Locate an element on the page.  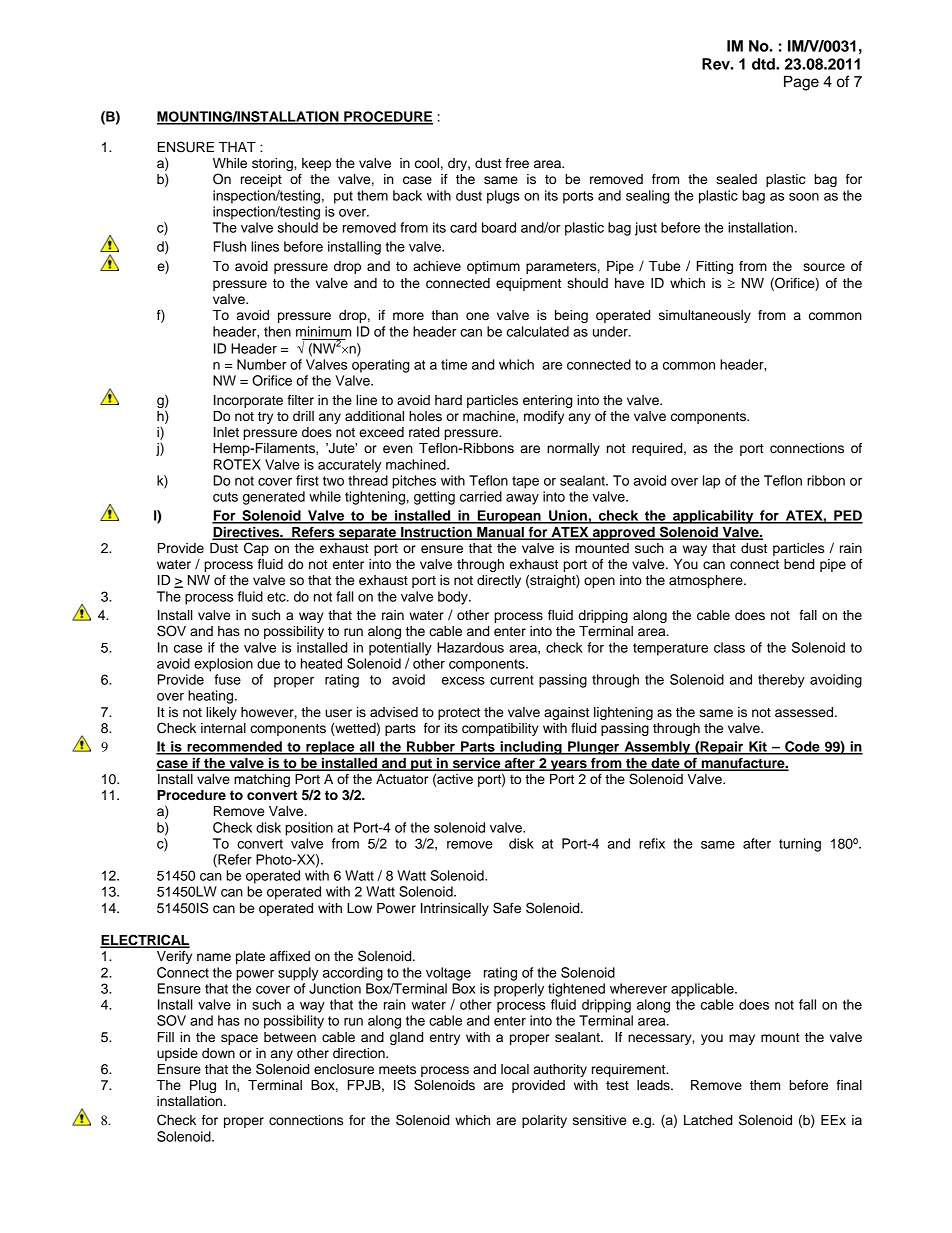
Latched is located at coordinates (708, 1120).
